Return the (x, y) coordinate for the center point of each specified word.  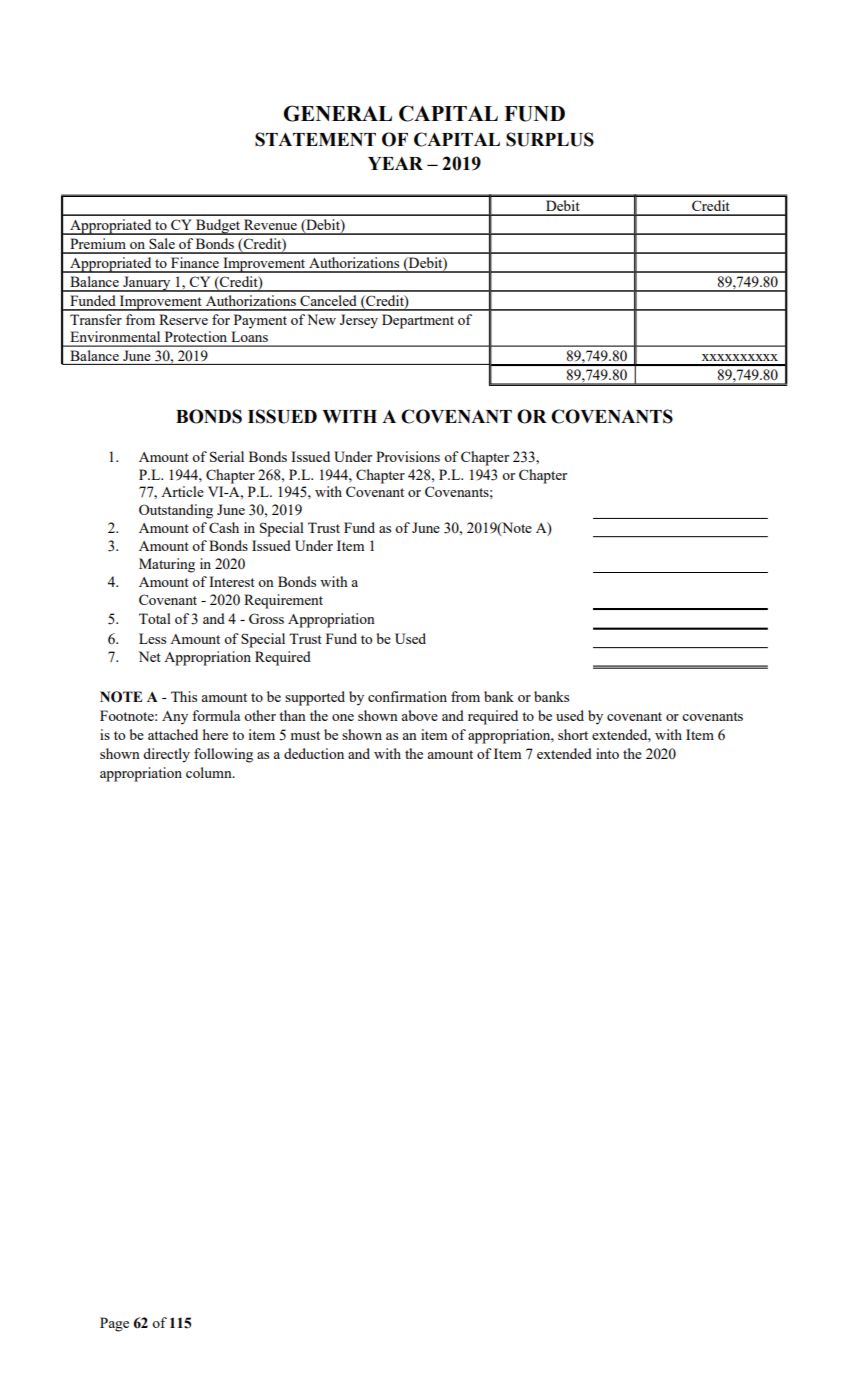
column (210, 772)
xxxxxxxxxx (740, 357)
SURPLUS (550, 139)
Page (114, 1324)
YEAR (395, 163)
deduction (314, 753)
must (305, 735)
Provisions (408, 456)
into (607, 753)
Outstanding (176, 511)
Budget (218, 227)
